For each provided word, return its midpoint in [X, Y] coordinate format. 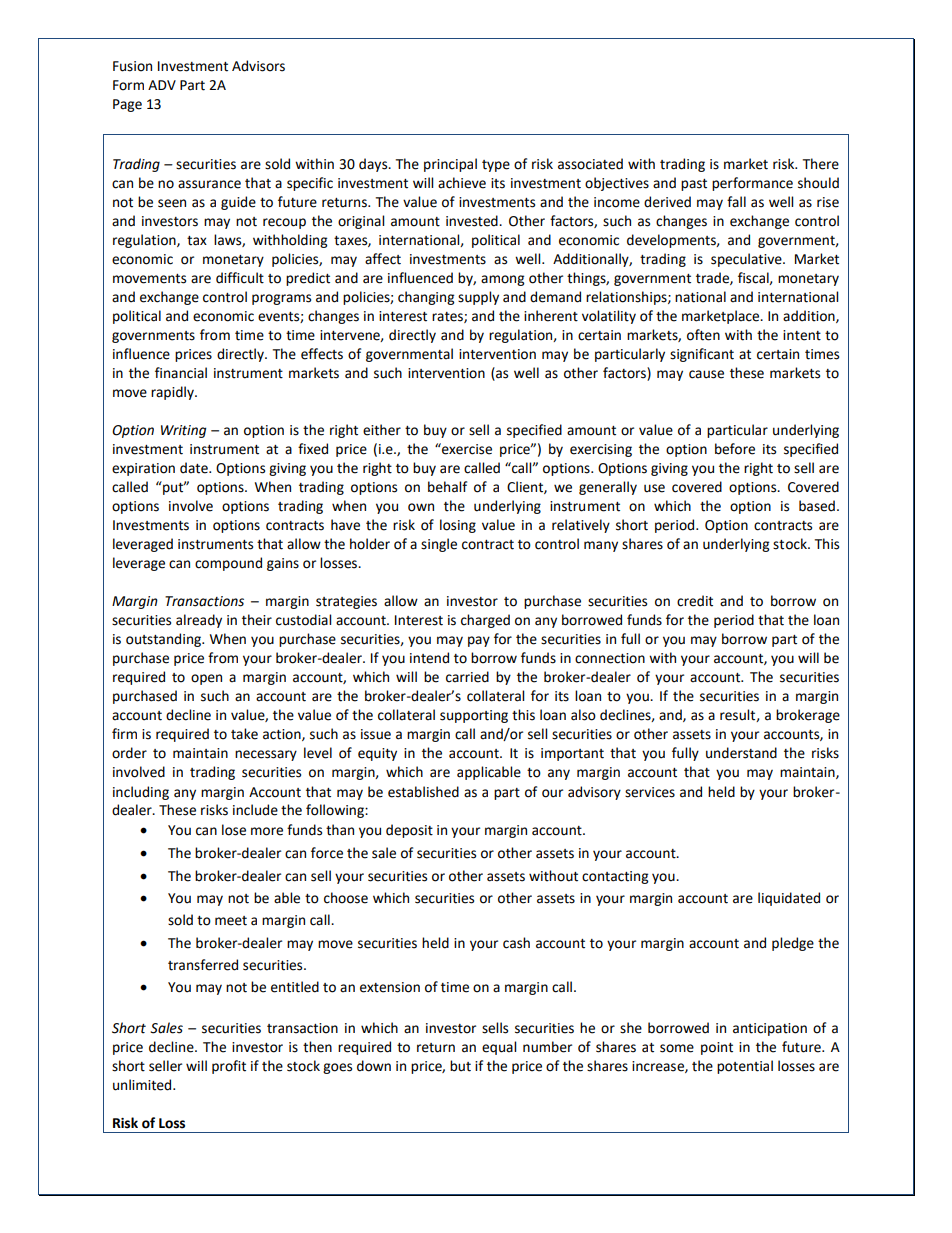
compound [228, 564]
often [703, 335]
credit [695, 601]
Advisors [258, 66]
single [439, 545]
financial [181, 373]
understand [741, 753]
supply [478, 298]
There [821, 164]
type [496, 166]
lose [234, 830]
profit [229, 1067]
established [423, 792]
